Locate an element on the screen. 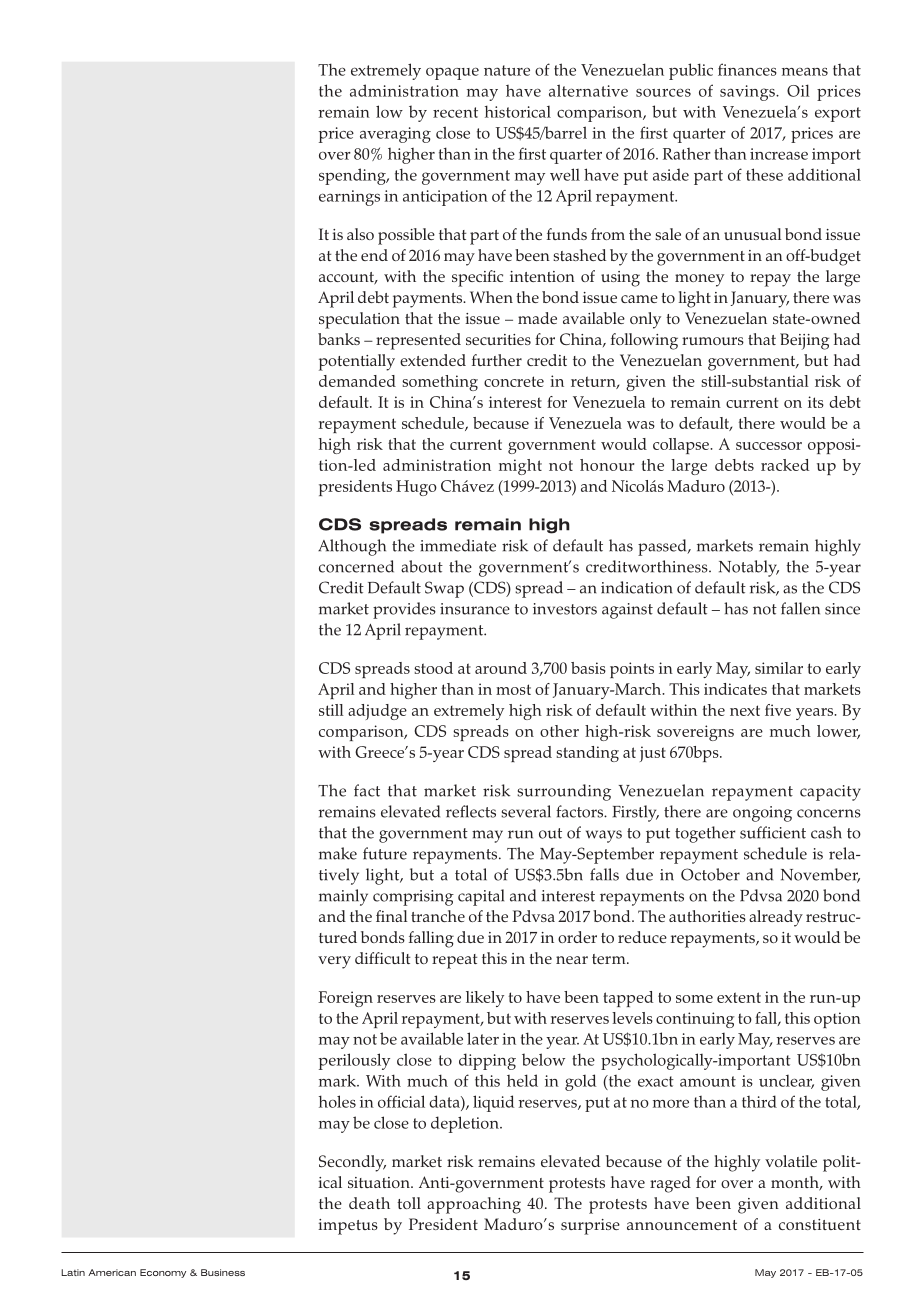  Economy is located at coordinates (163, 1273).
